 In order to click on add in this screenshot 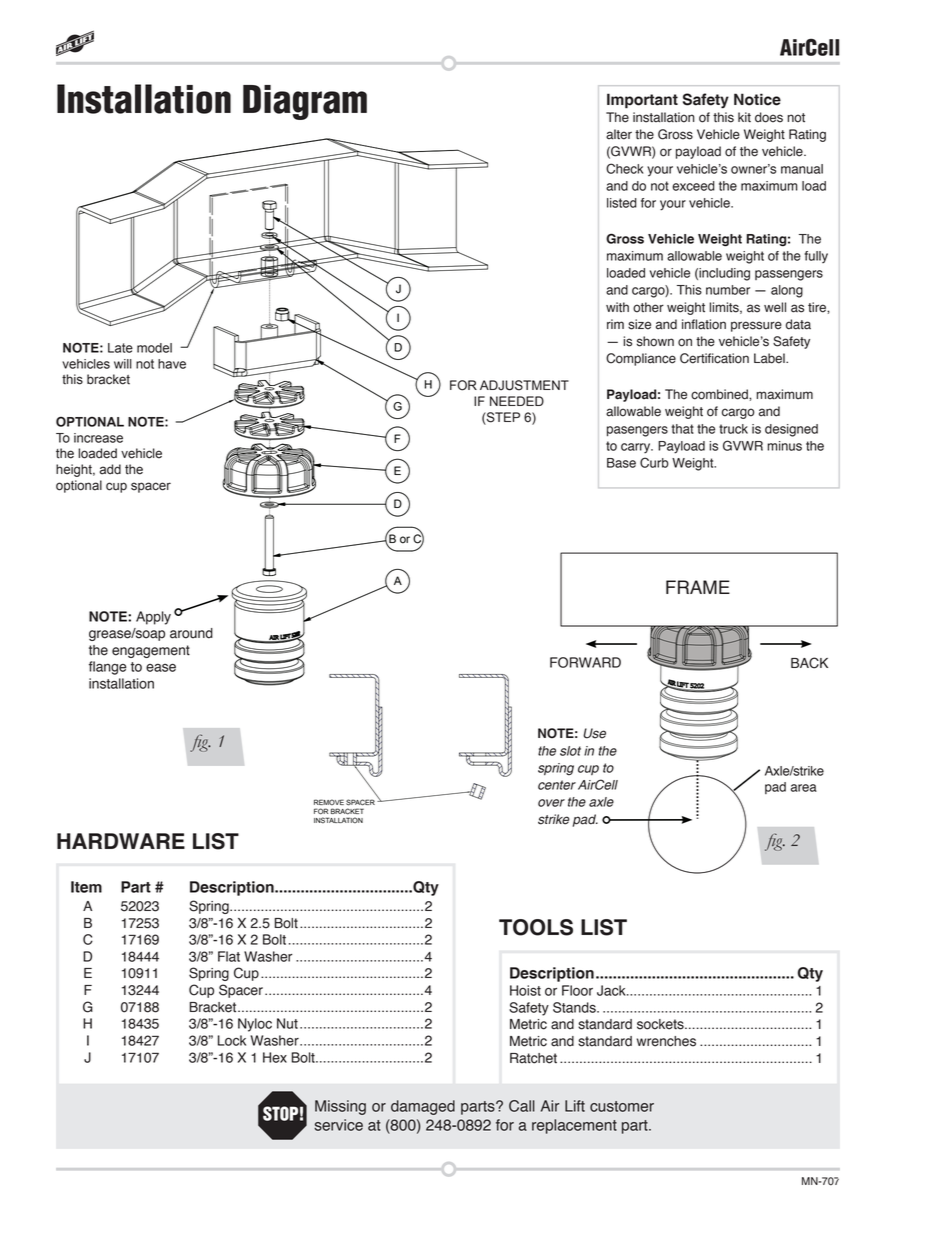, I will do `click(110, 469)`.
